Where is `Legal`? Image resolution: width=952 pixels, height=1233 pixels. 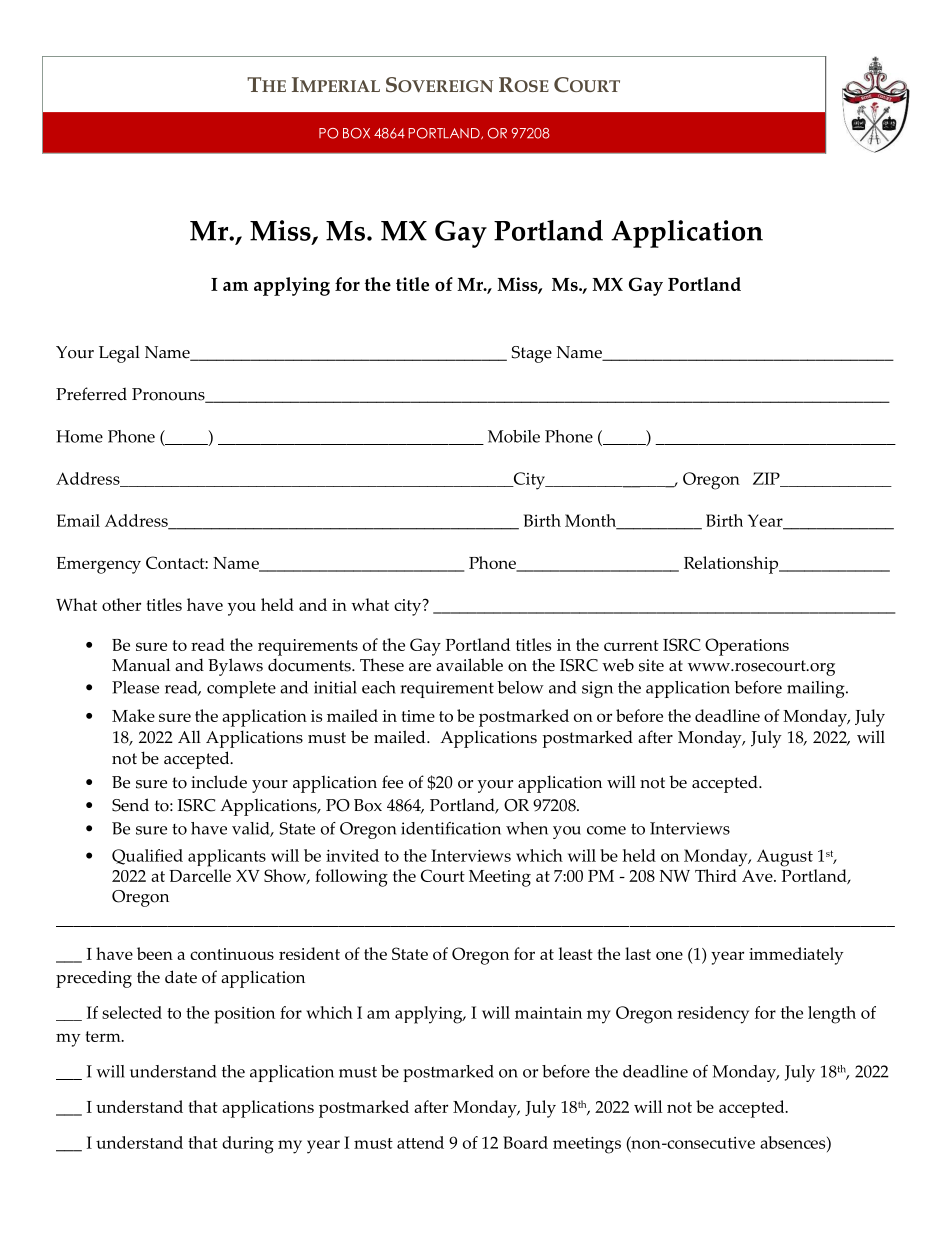
Legal is located at coordinates (119, 354).
